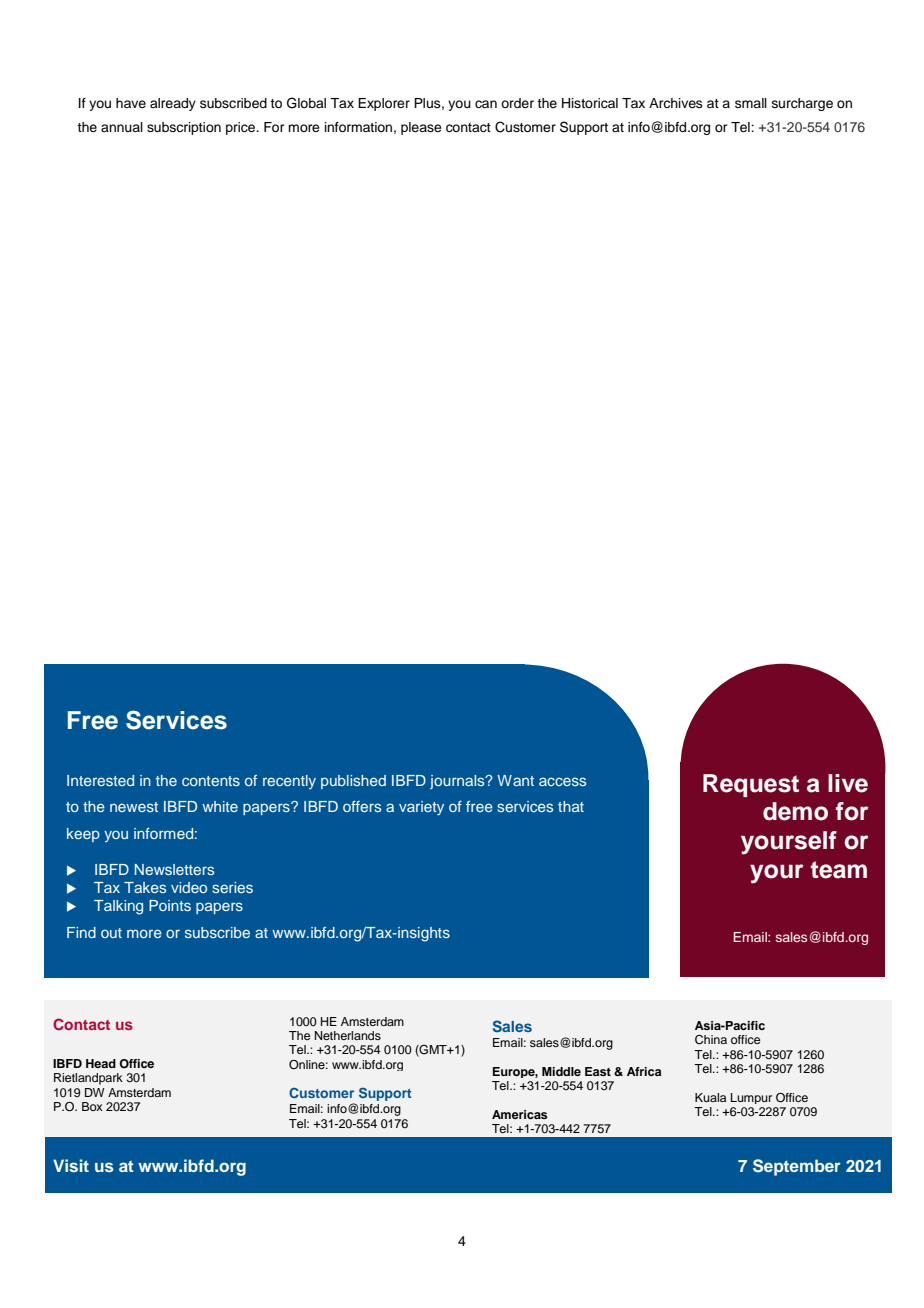  Describe the element at coordinates (751, 103) in the screenshot. I see `small` at that location.
